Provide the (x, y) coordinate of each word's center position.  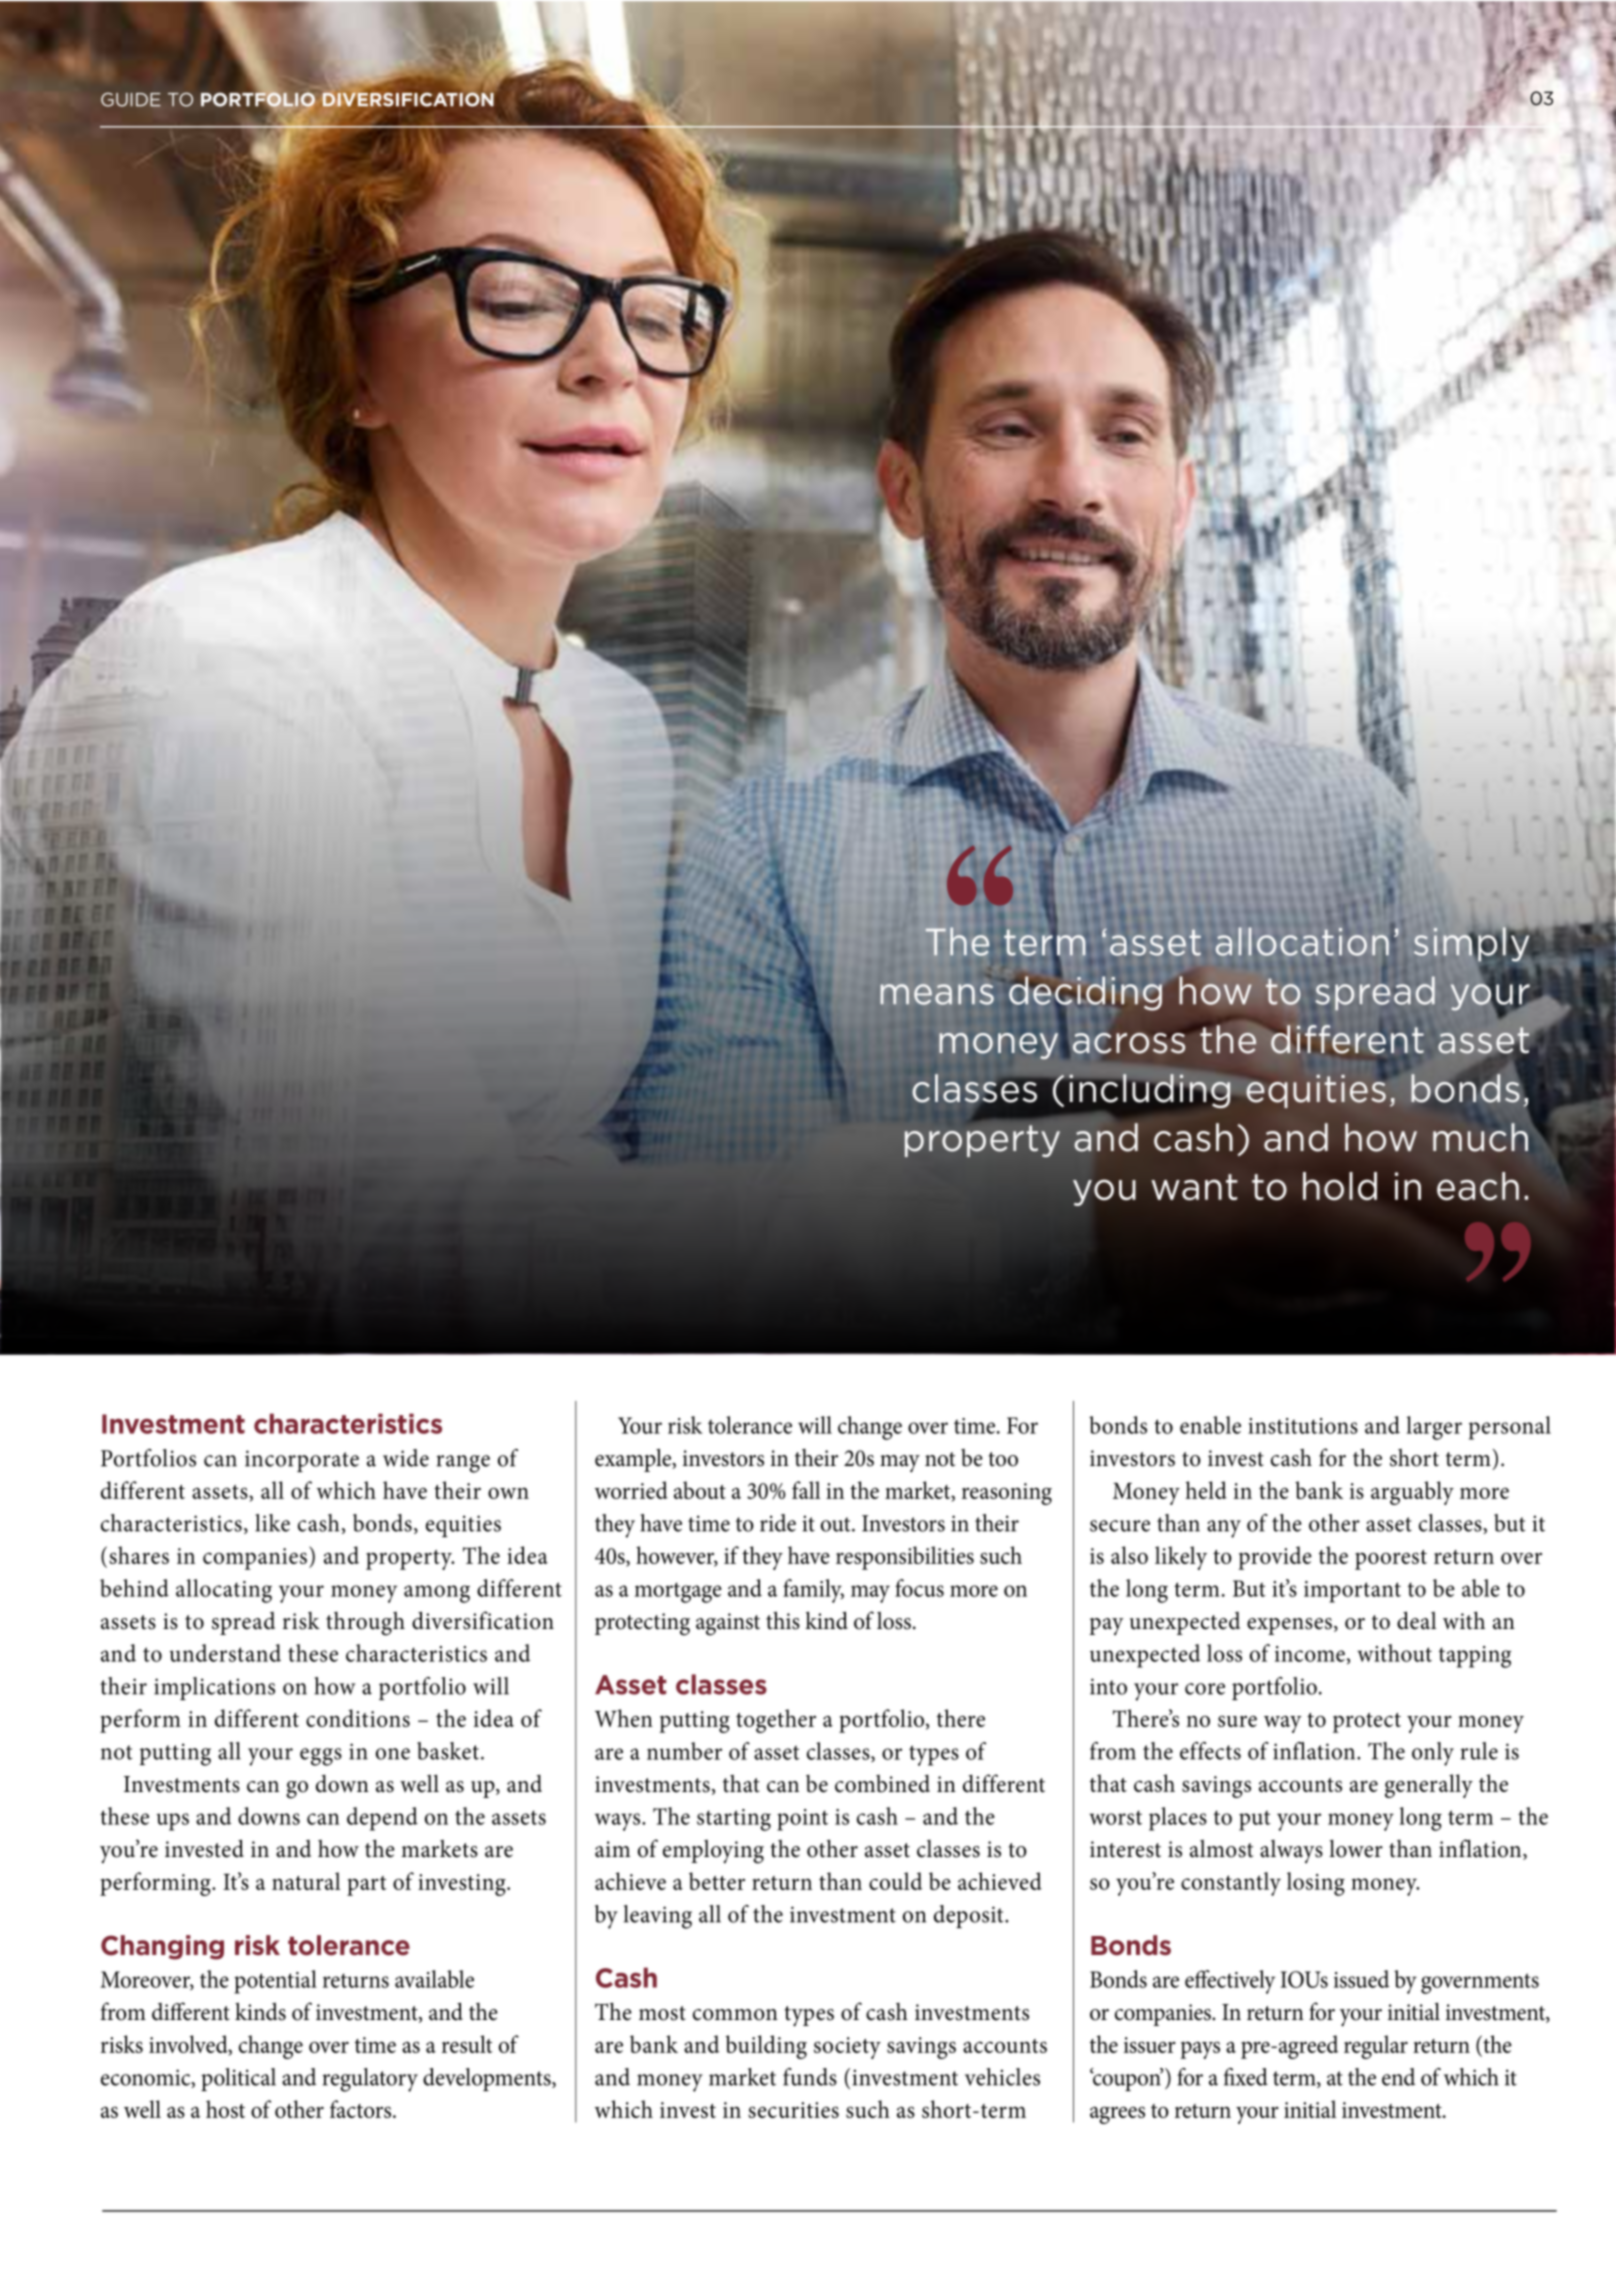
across (1128, 1043)
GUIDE (131, 100)
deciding (1085, 993)
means (937, 994)
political (238, 2079)
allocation (1302, 941)
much (1480, 1137)
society (847, 2048)
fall (806, 1490)
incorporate (302, 1461)
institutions (1303, 1426)
